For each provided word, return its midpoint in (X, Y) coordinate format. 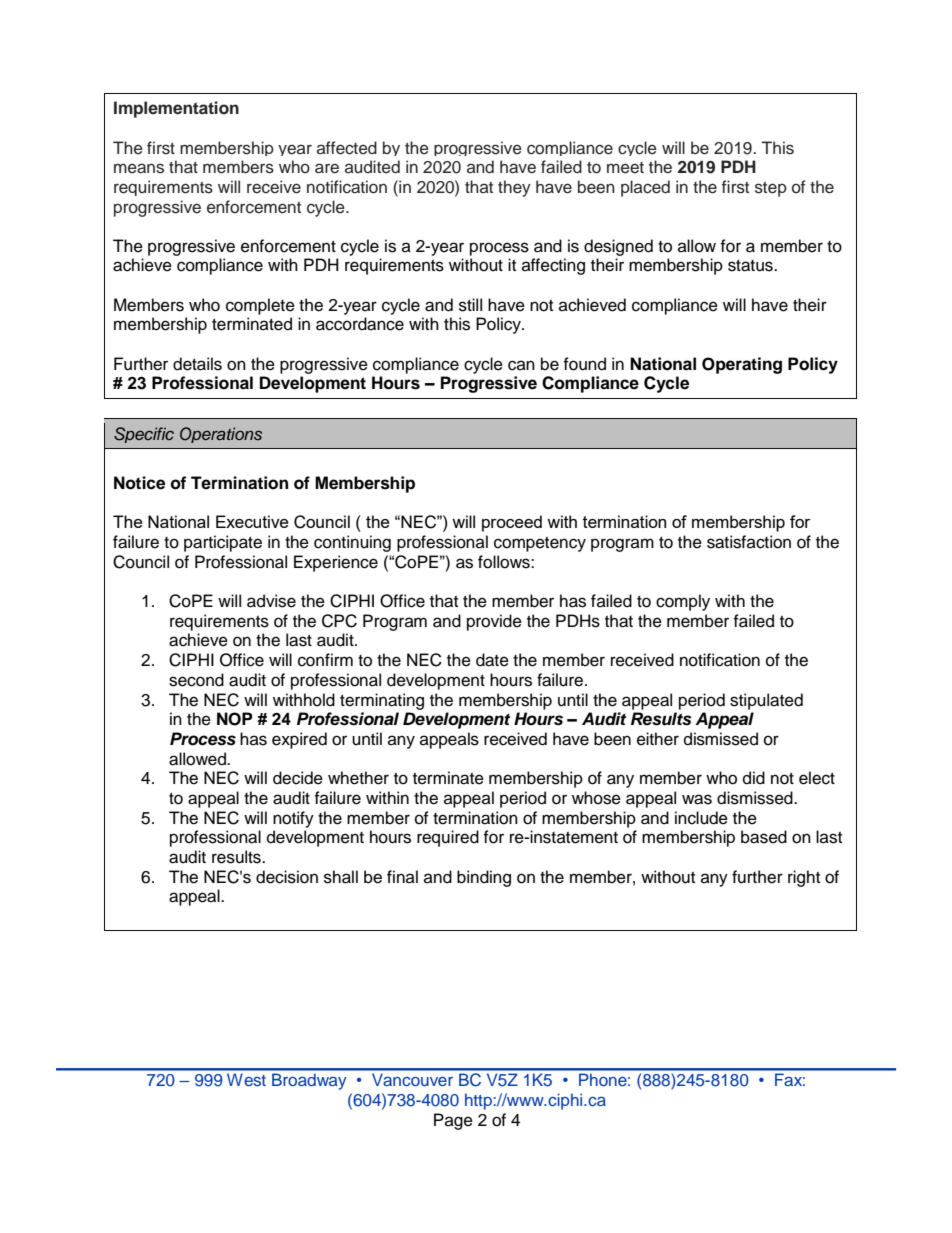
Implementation (176, 109)
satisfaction (749, 542)
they (514, 188)
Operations (221, 435)
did (754, 778)
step (771, 189)
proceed (512, 523)
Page (453, 1121)
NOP (235, 719)
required (448, 838)
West (246, 1079)
